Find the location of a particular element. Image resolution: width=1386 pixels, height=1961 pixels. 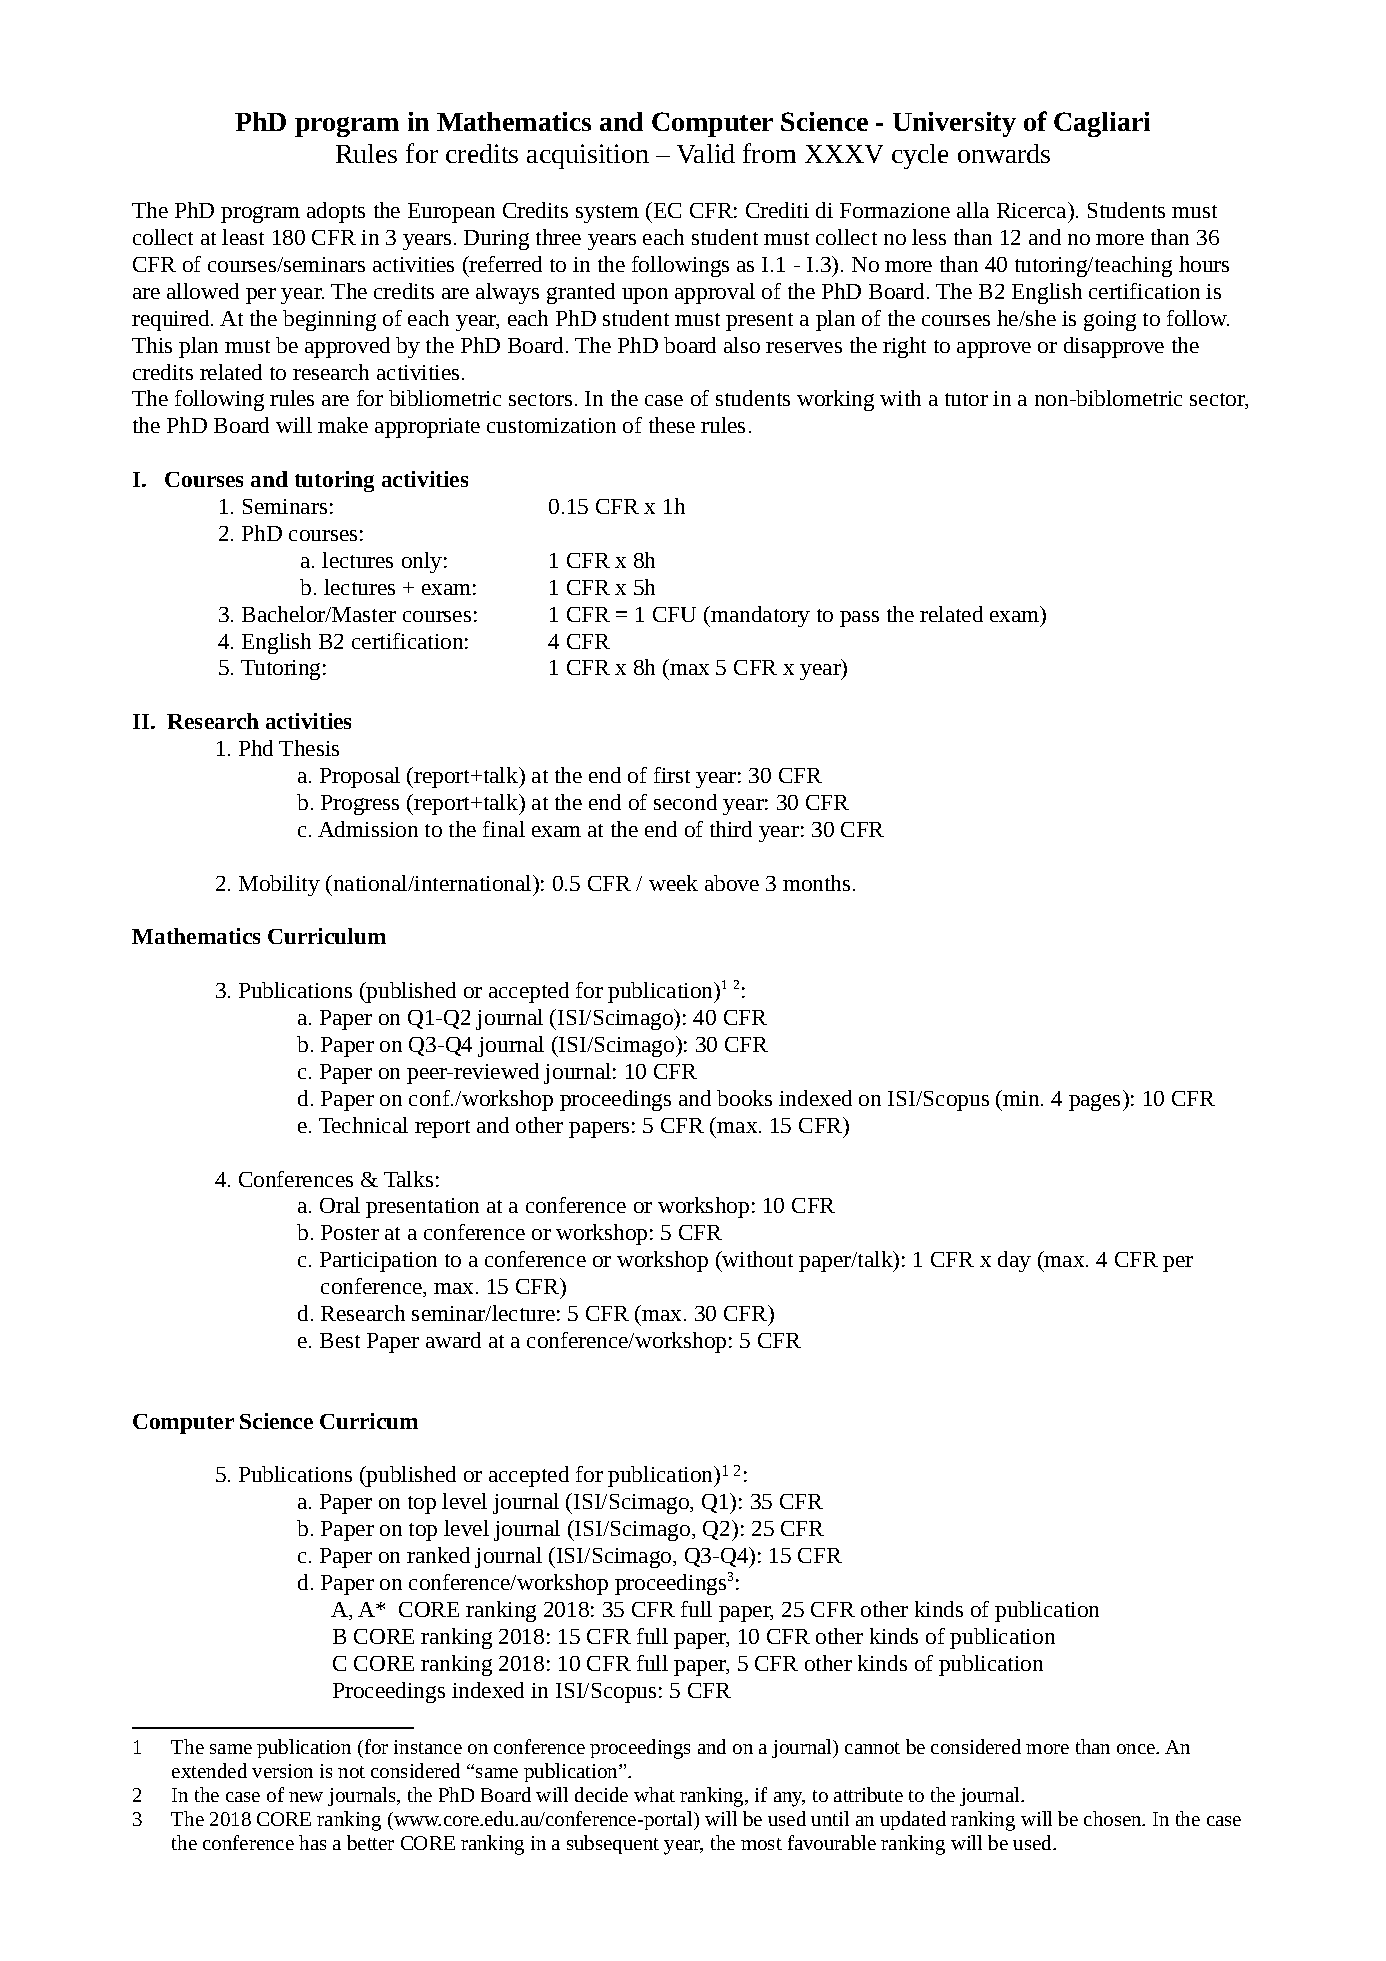

Best is located at coordinates (340, 1340).
